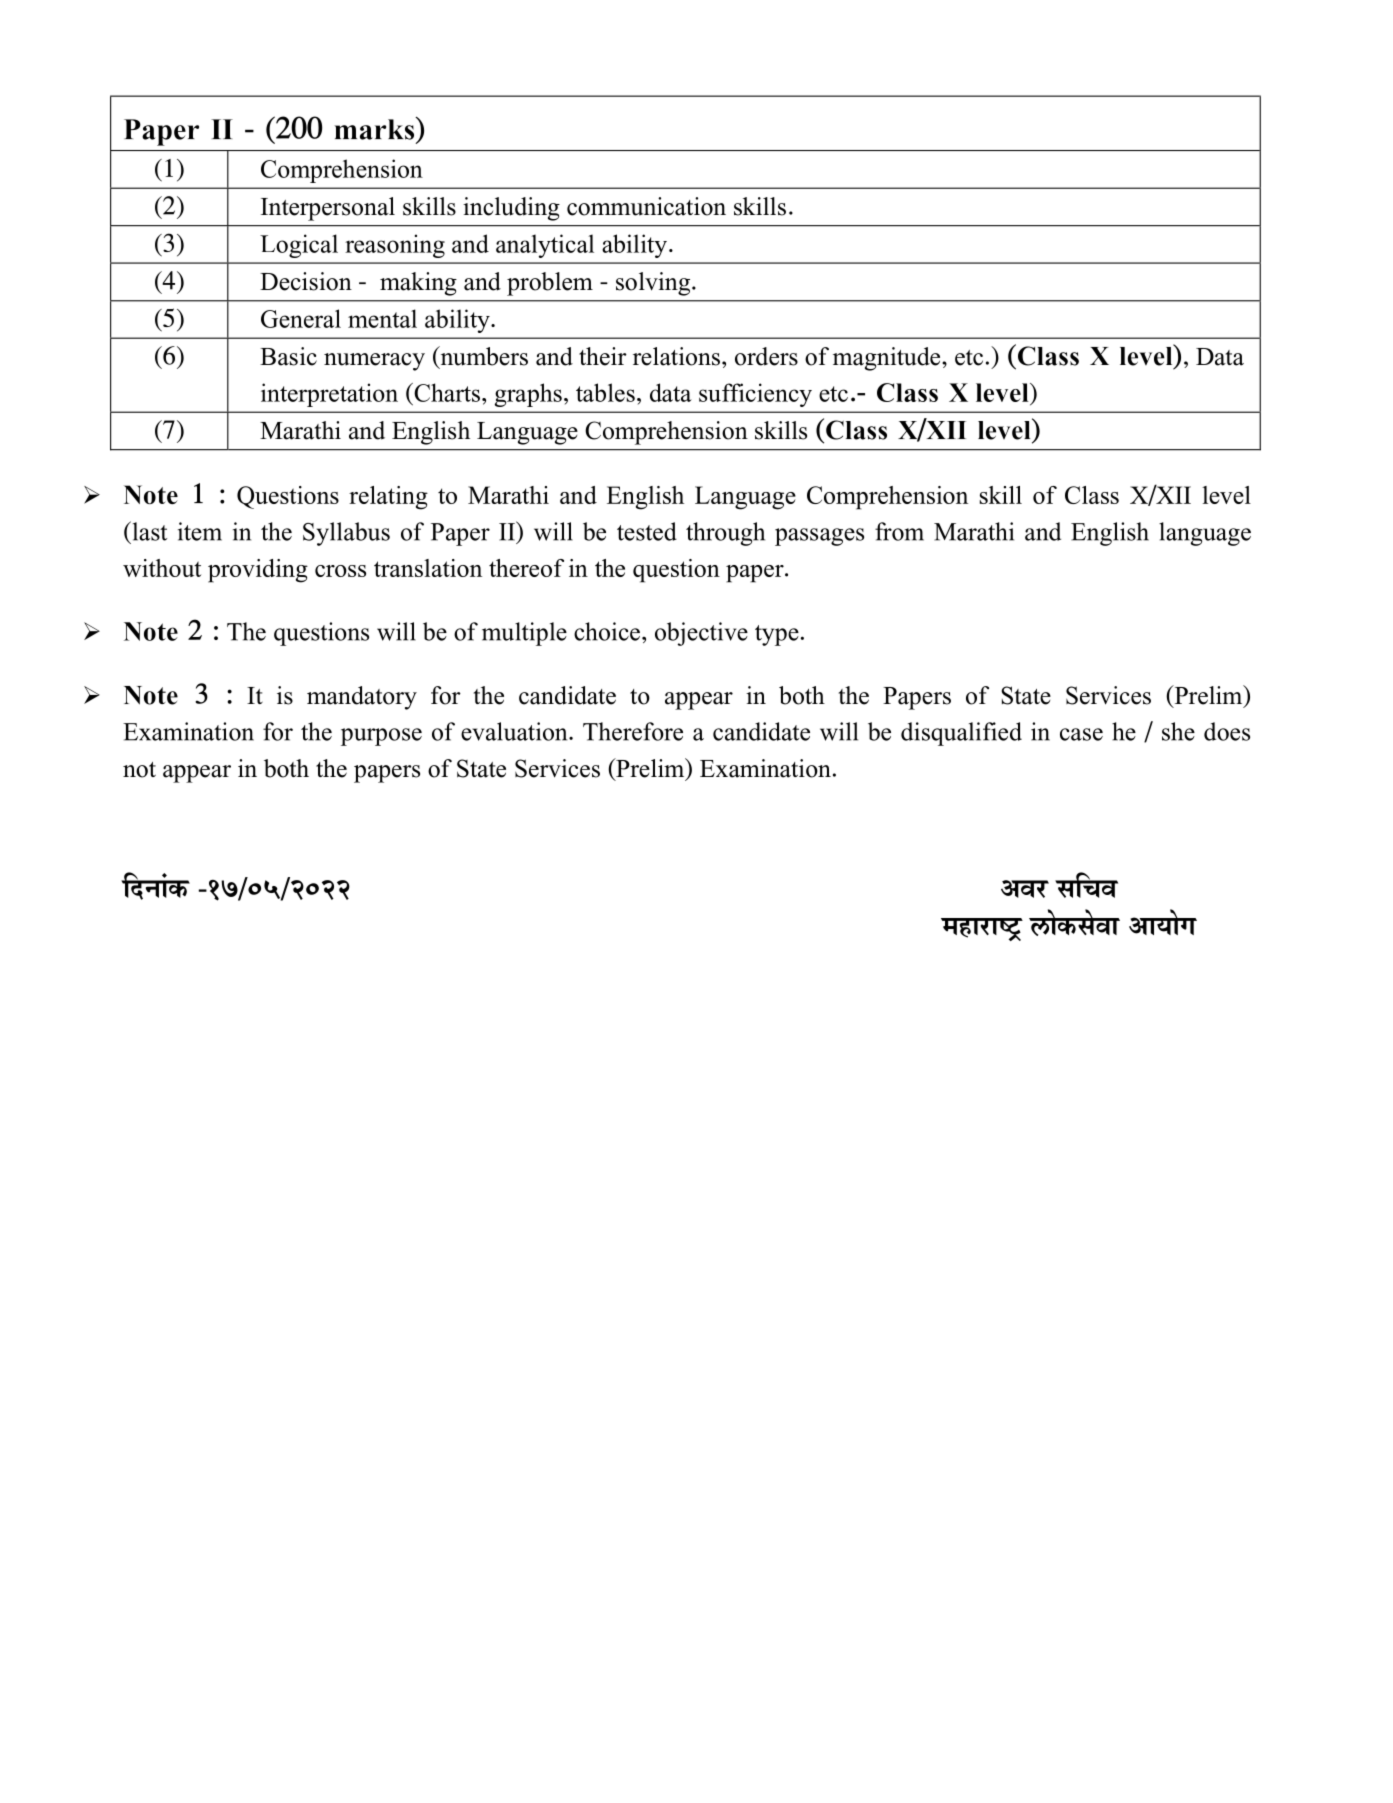  I want to click on Interpersonal, so click(328, 209).
